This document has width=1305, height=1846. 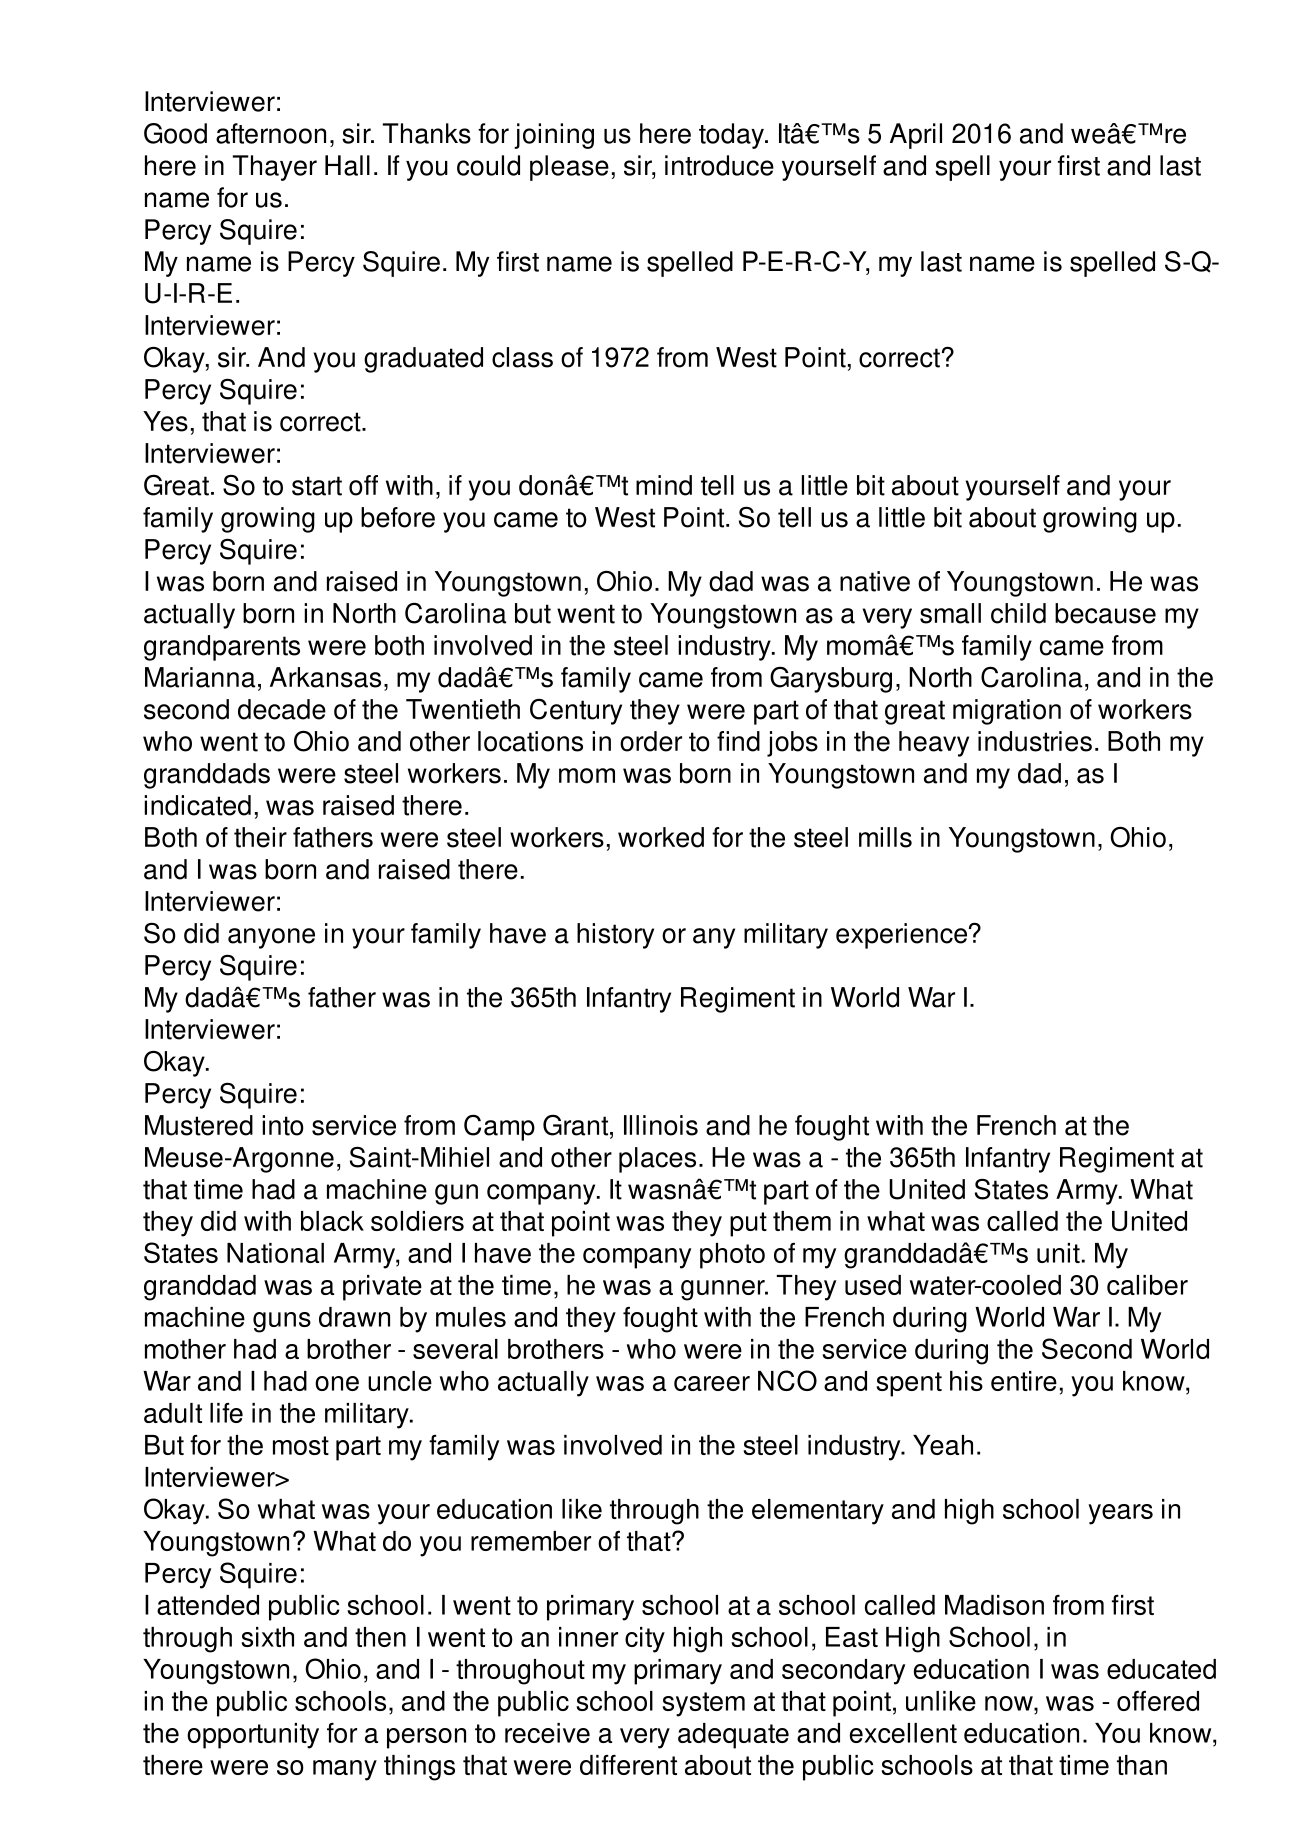 What do you see at coordinates (916, 136) in the document?
I see `April` at bounding box center [916, 136].
